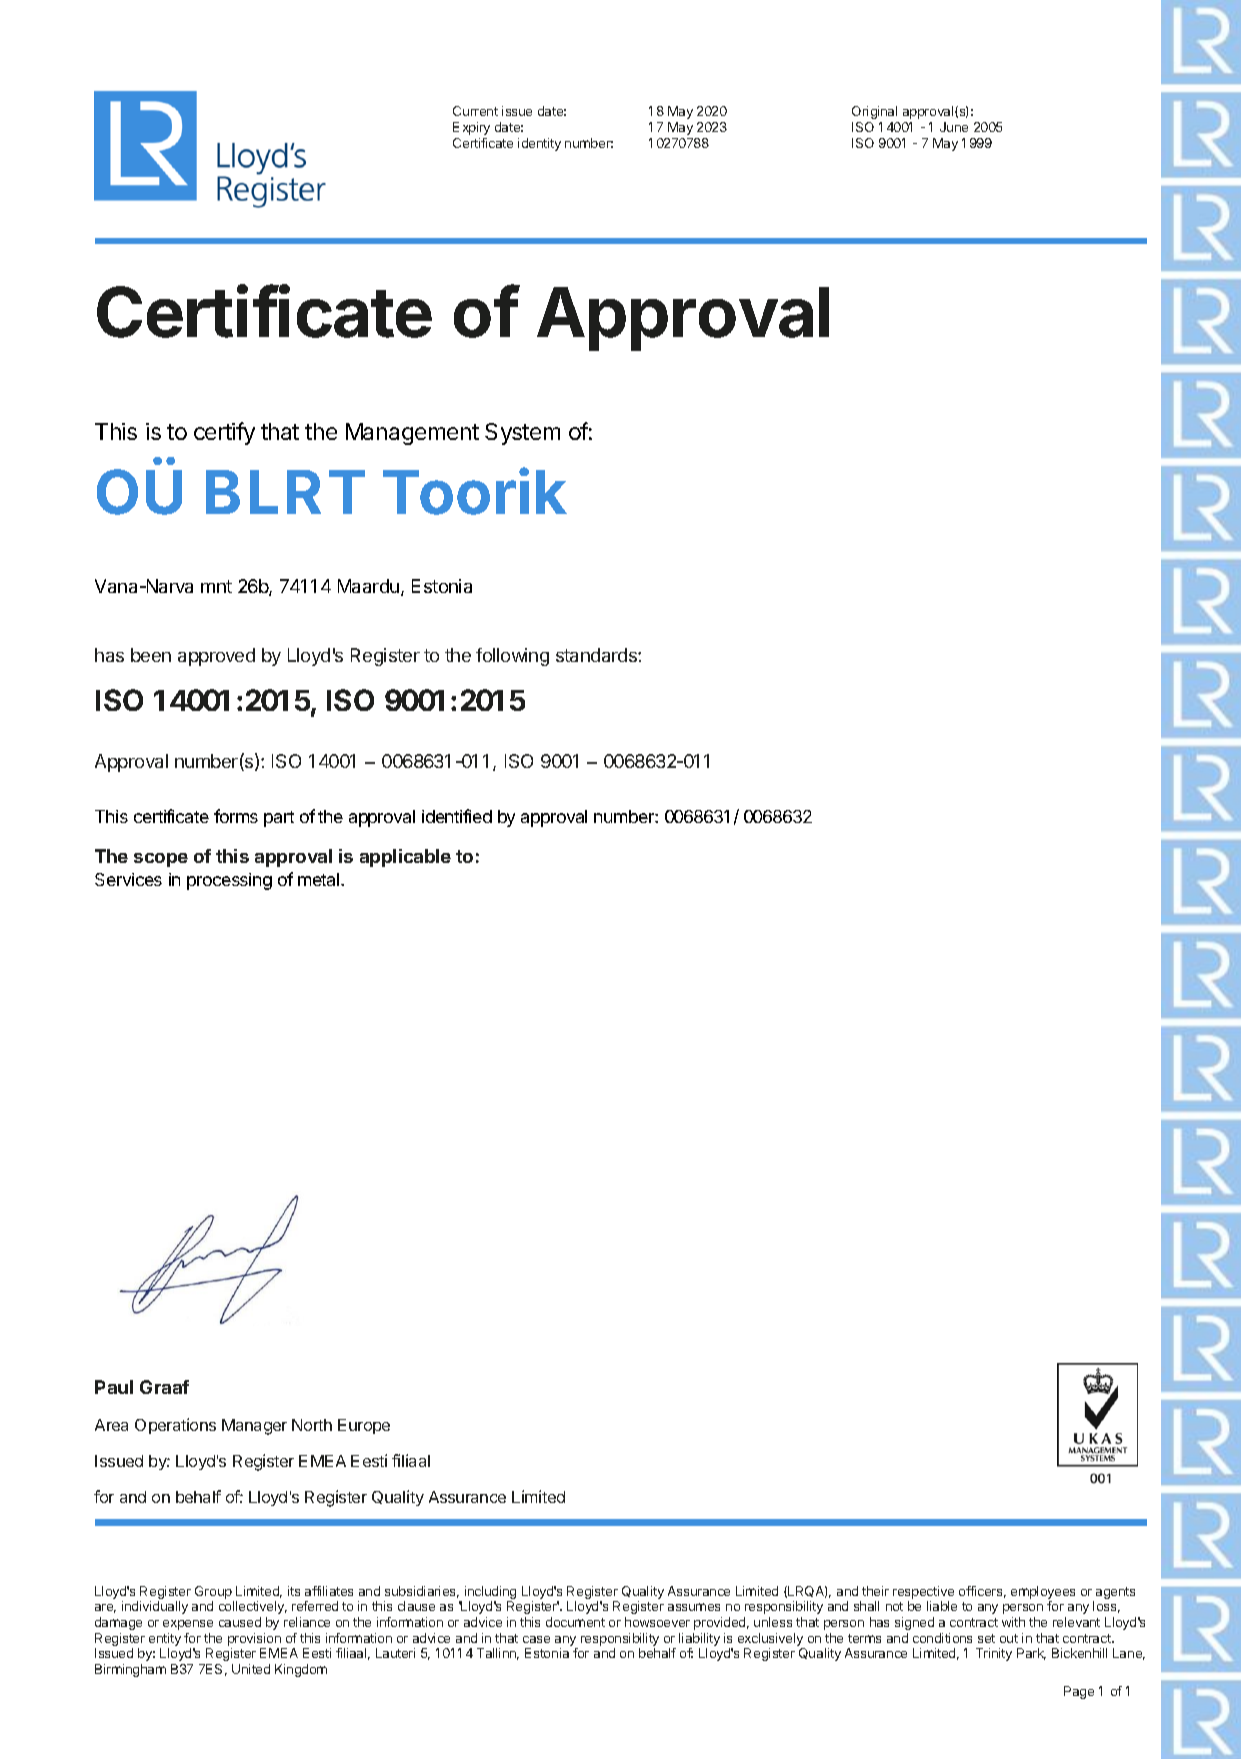 The height and width of the screenshot is (1759, 1244). I want to click on System, so click(522, 434).
